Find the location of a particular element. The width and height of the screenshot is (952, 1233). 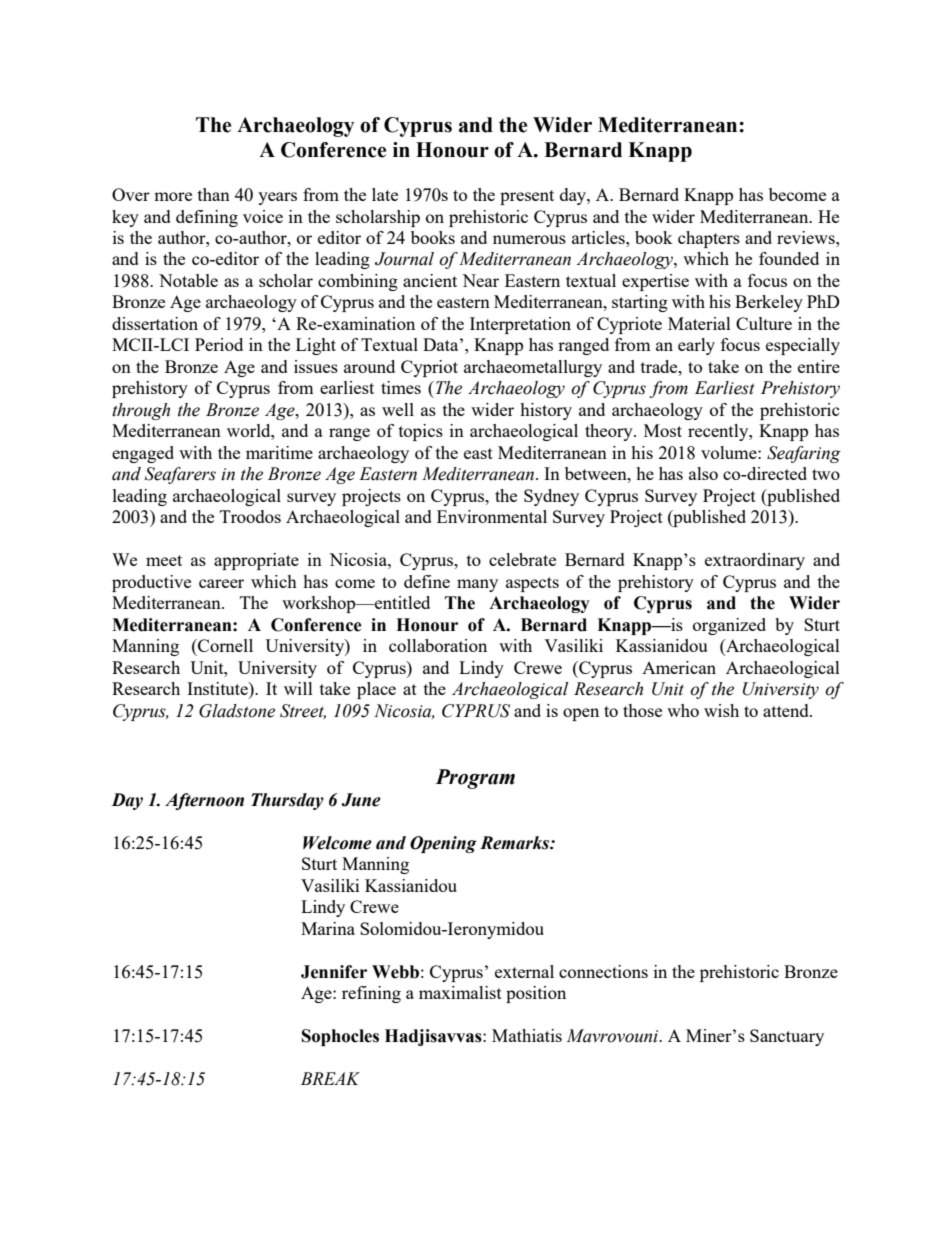

maximalist is located at coordinates (460, 992).
